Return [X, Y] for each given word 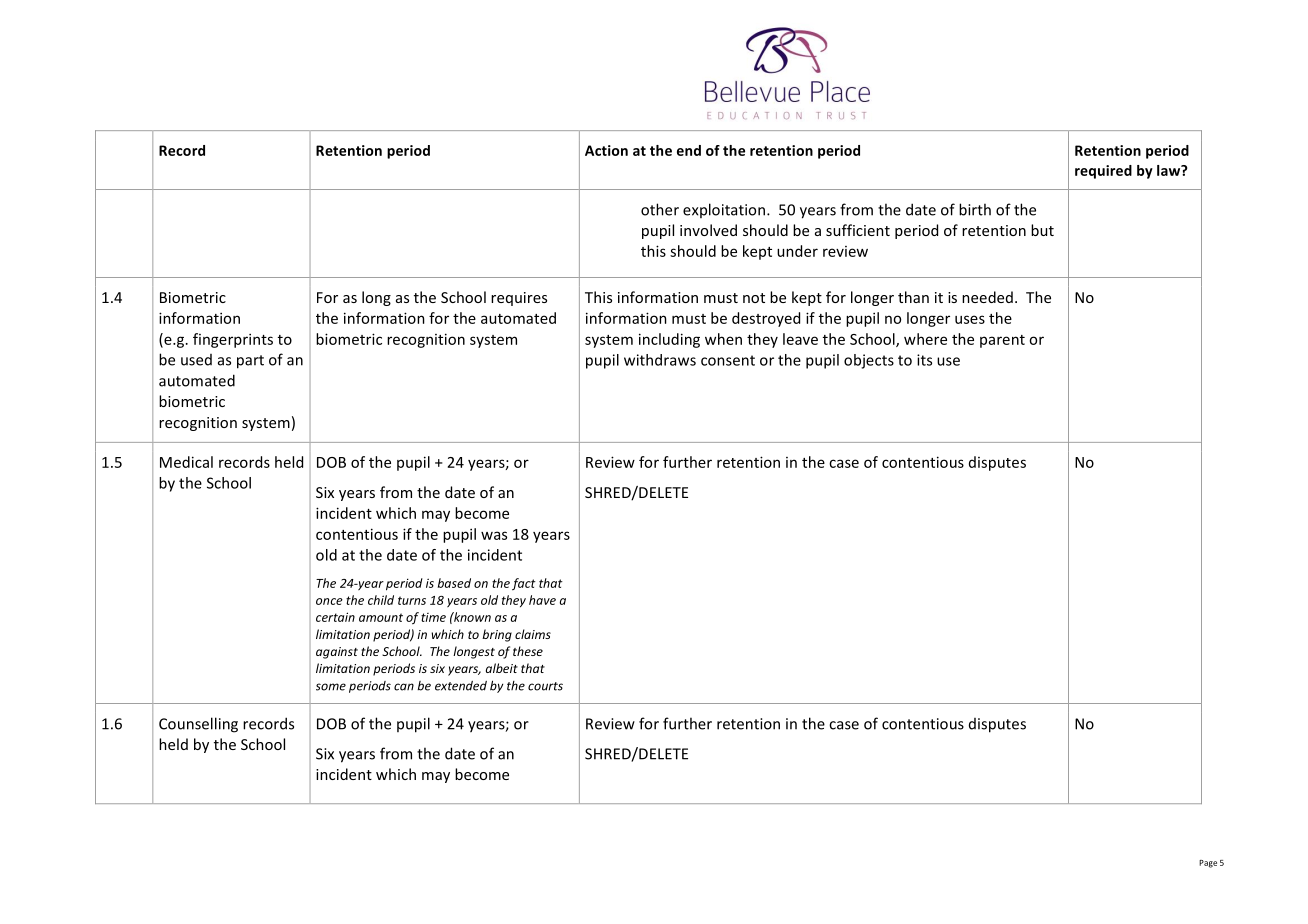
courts [545, 686]
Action [606, 150]
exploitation [724, 210]
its [924, 360]
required [1103, 172]
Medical [186, 462]
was [494, 535]
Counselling [198, 725]
